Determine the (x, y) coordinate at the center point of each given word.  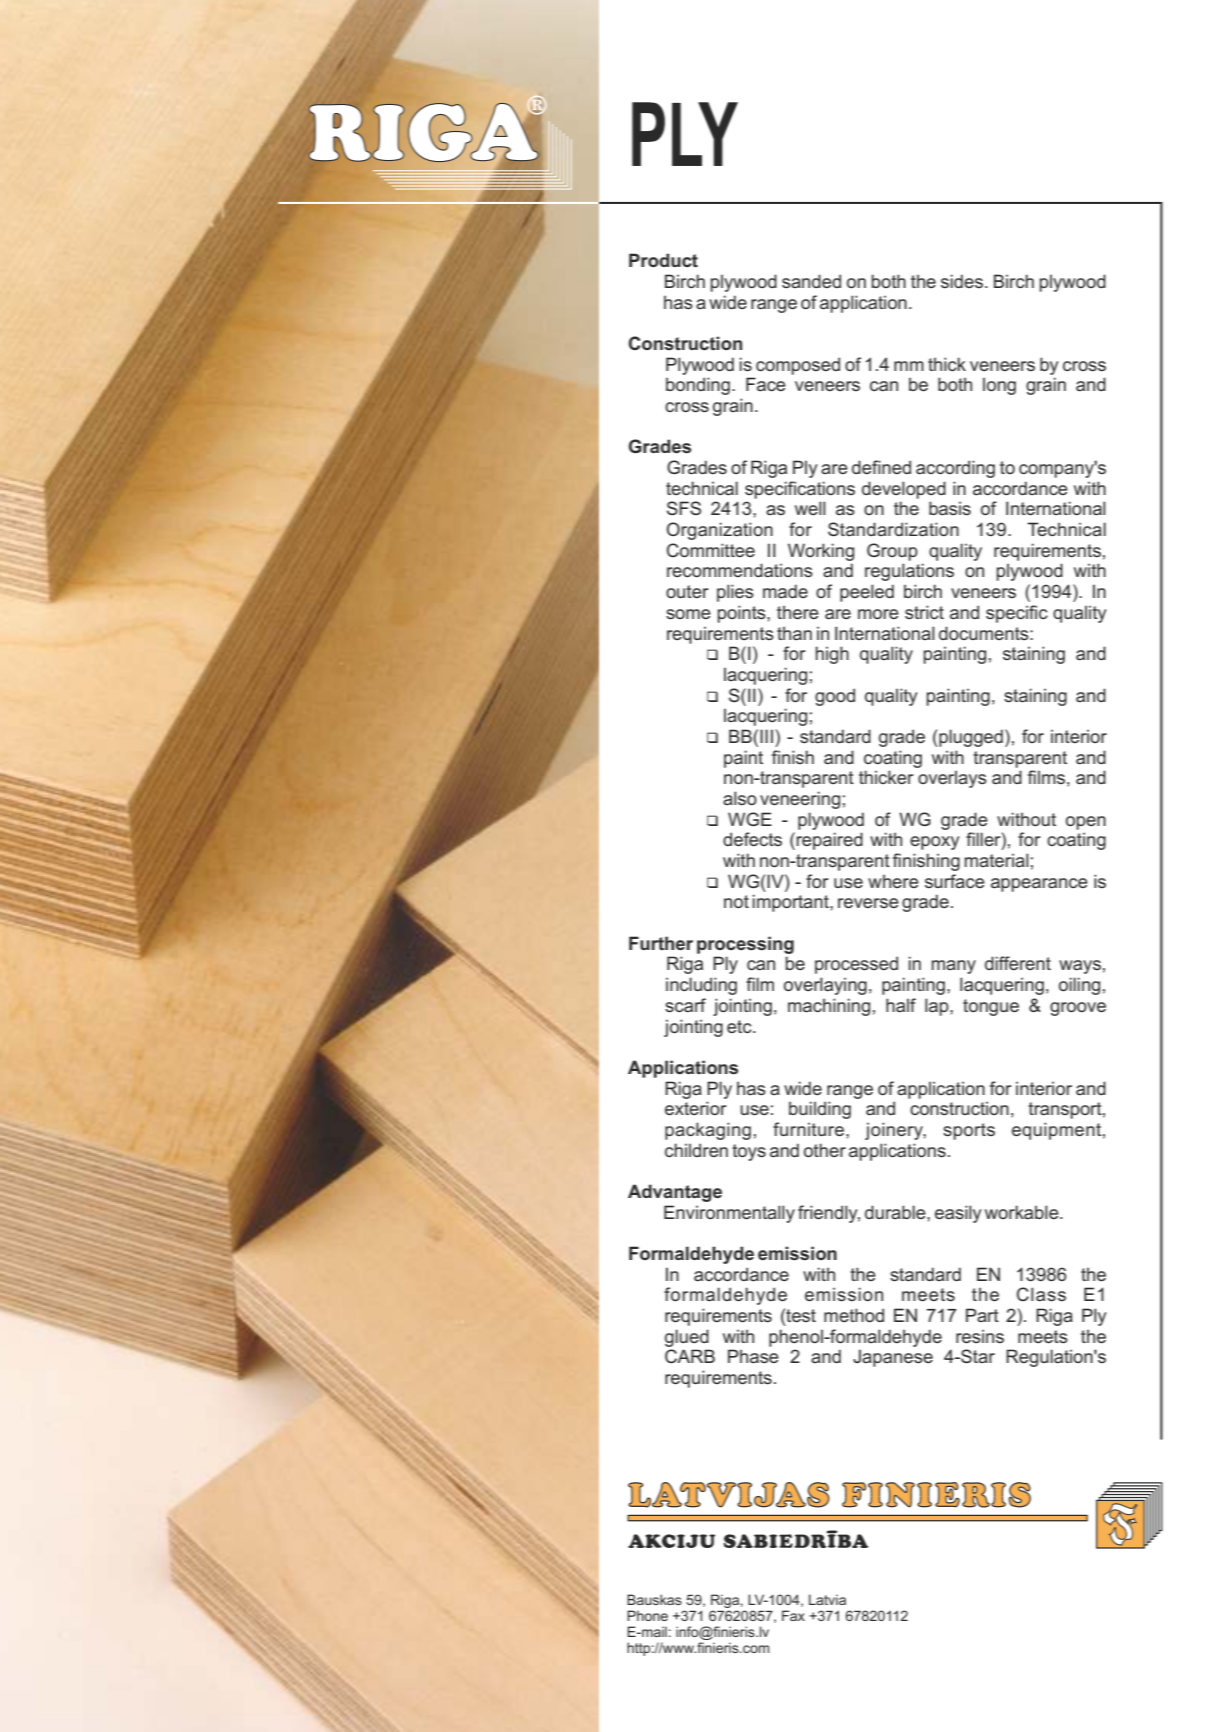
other (825, 1150)
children (696, 1150)
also (740, 798)
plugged (970, 738)
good (835, 697)
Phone (647, 1615)
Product (663, 260)
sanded (811, 281)
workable (1023, 1212)
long (999, 386)
